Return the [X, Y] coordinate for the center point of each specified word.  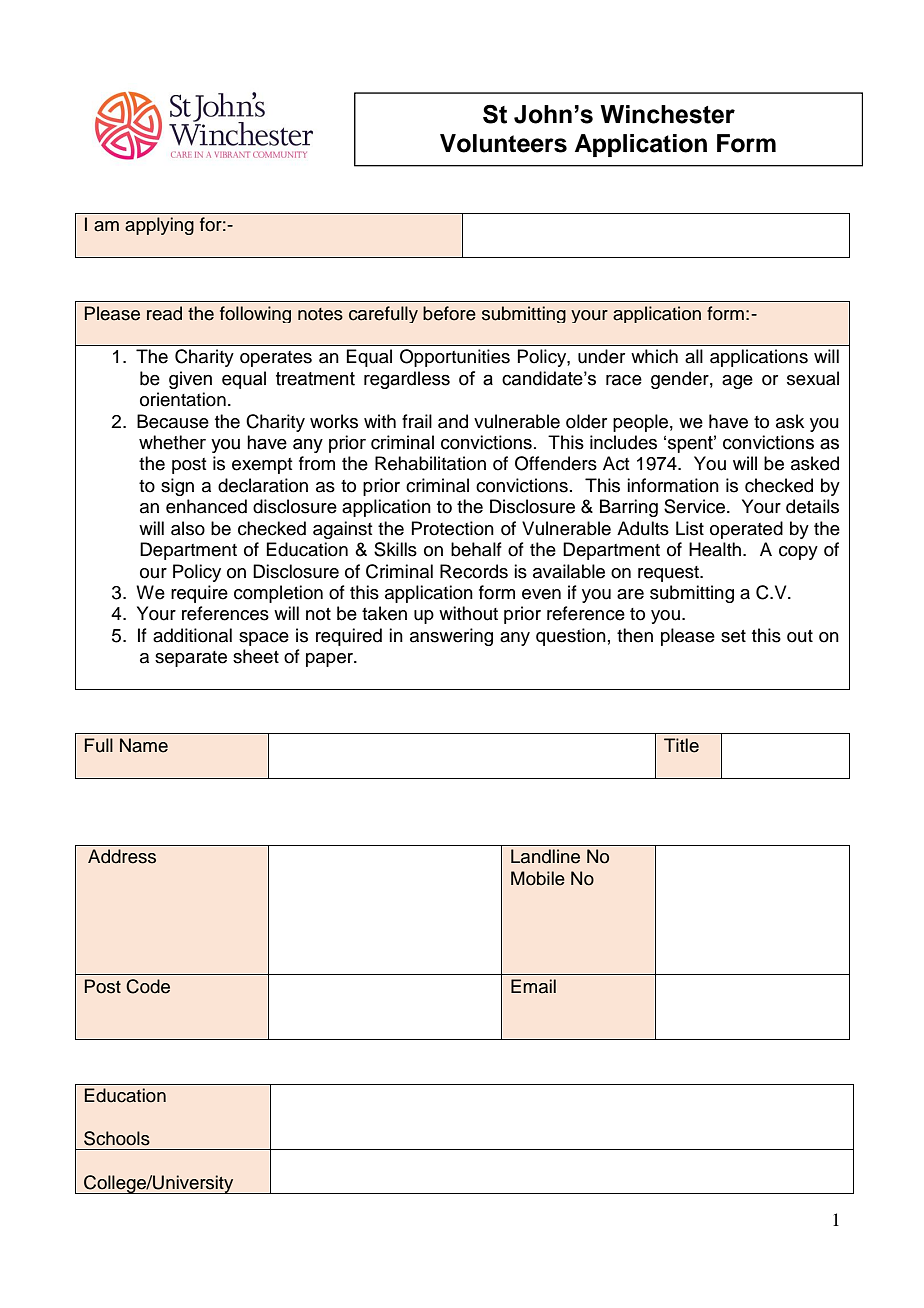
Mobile [538, 878]
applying [159, 226]
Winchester [667, 114]
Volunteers [503, 143]
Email [533, 986]
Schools [117, 1138]
